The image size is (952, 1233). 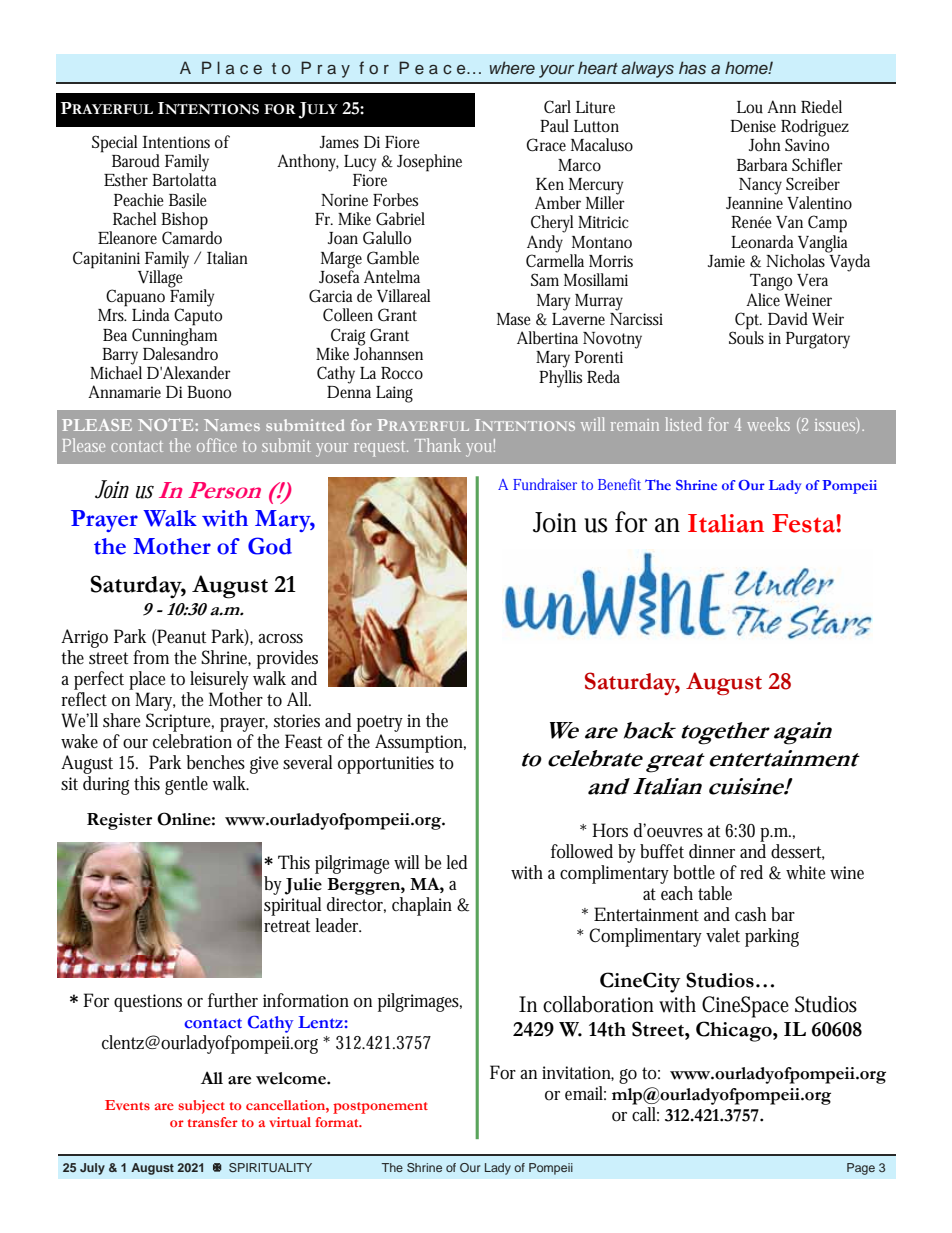 What do you see at coordinates (514, 319) in the screenshot?
I see `Mase` at bounding box center [514, 319].
